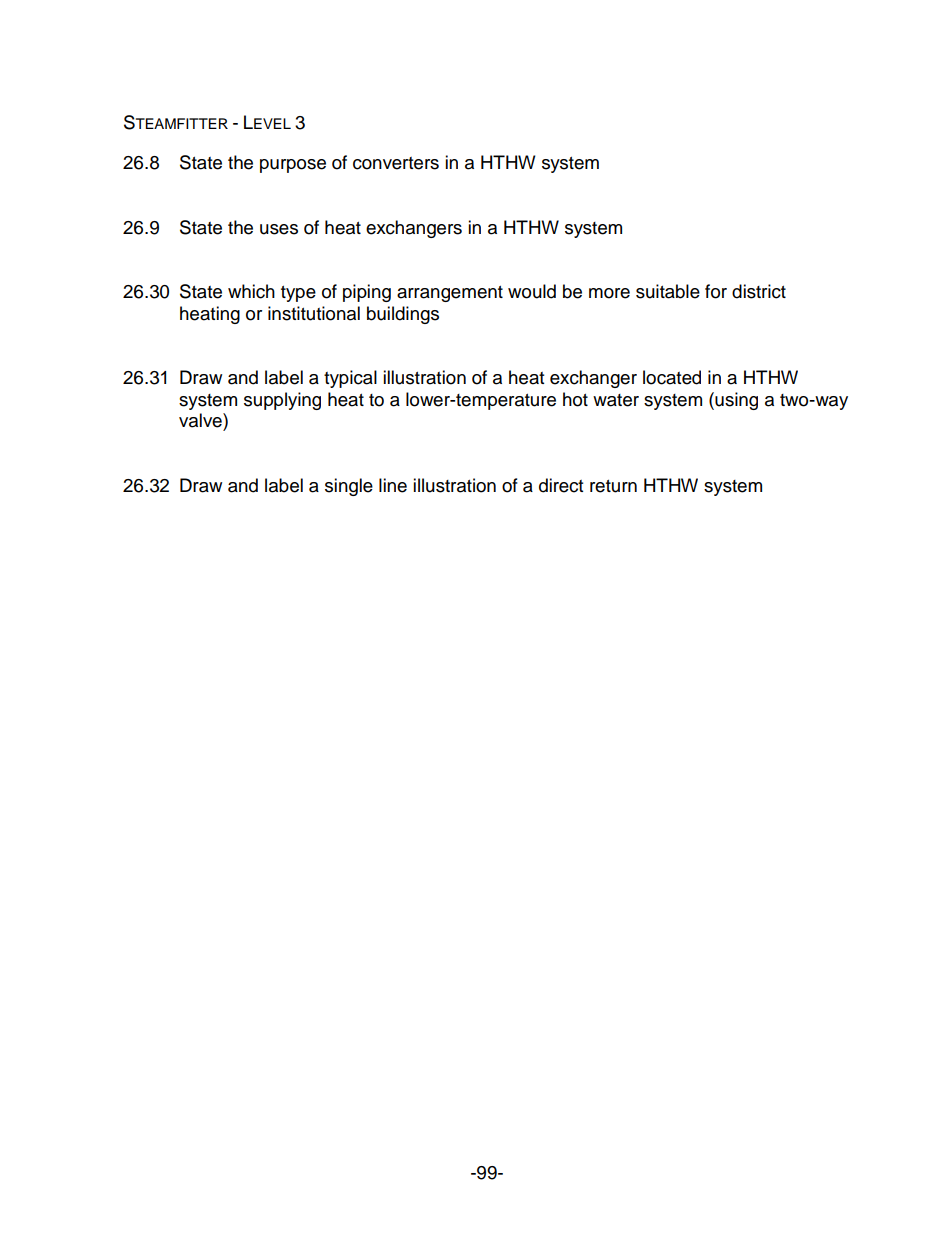 This screenshot has height=1233, width=952. Describe the element at coordinates (561, 485) in the screenshot. I see `direct` at that location.
